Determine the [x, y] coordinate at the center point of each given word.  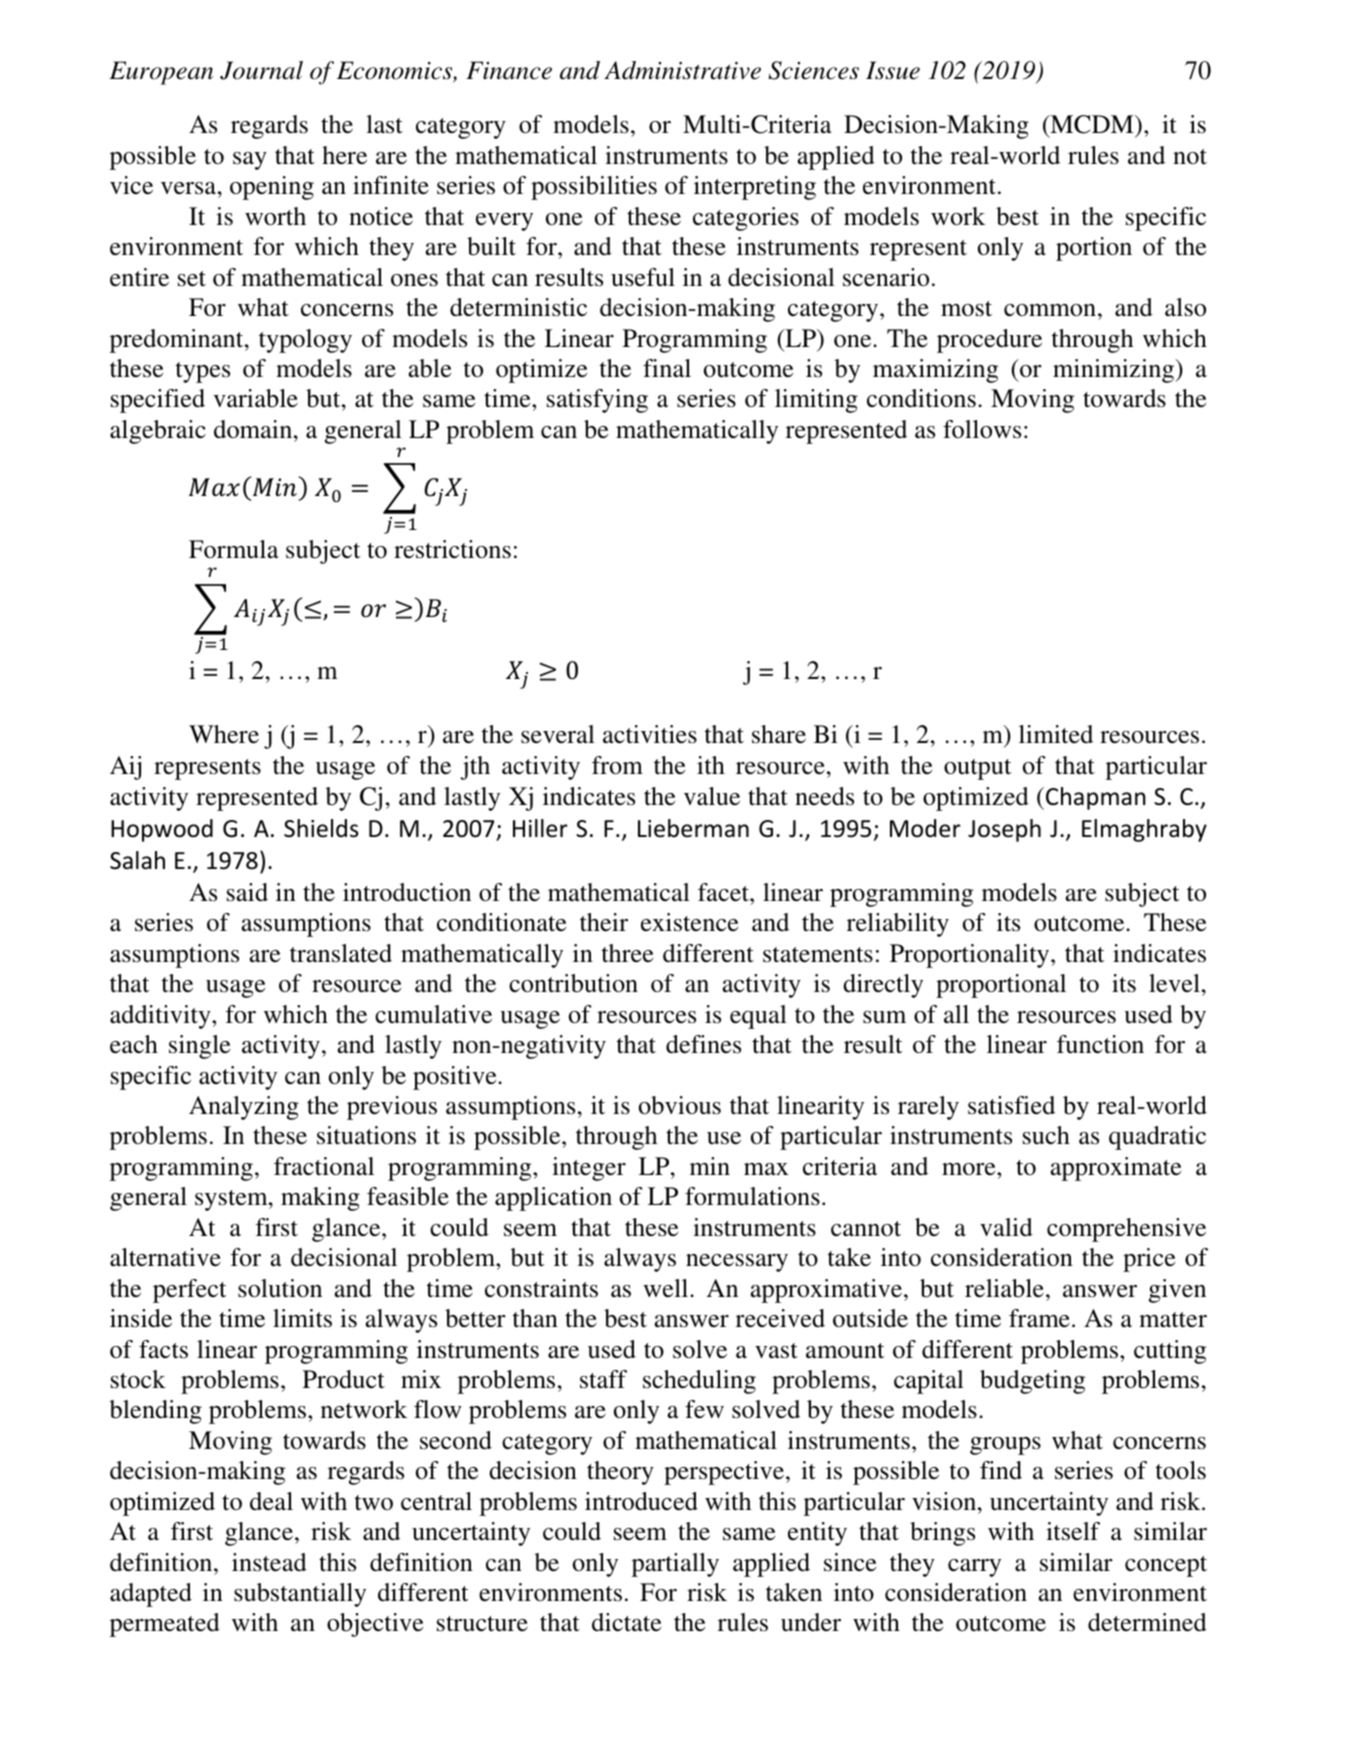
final [667, 368]
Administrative [682, 70]
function [1100, 1044]
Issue [893, 70]
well [667, 1288]
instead [269, 1562]
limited [1056, 734]
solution [280, 1288]
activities [650, 734]
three [627, 953]
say [250, 161]
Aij [125, 768]
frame [1039, 1318]
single [199, 1047]
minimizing [1115, 371]
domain [254, 429]
